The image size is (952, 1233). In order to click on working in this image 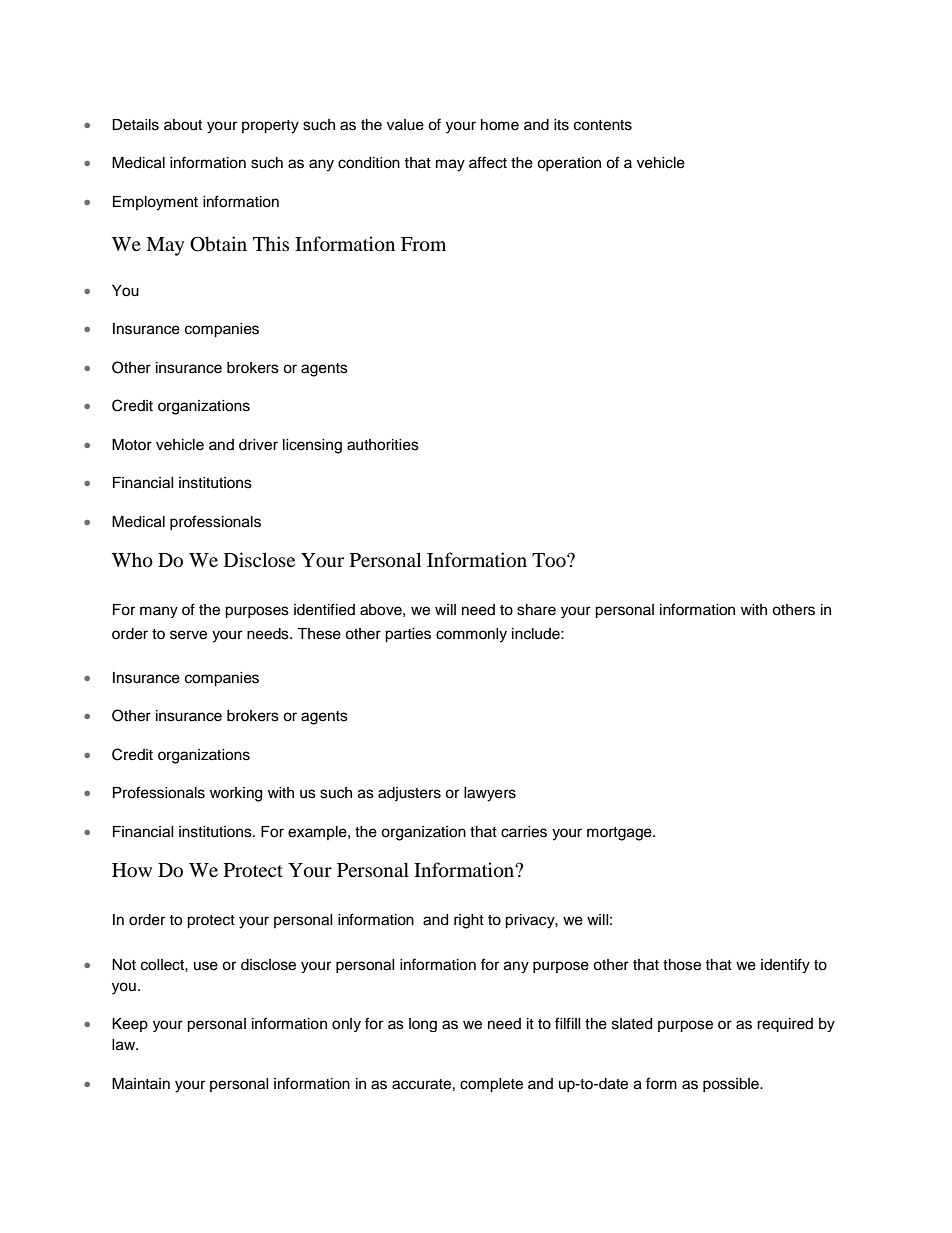, I will do `click(236, 794)`.
